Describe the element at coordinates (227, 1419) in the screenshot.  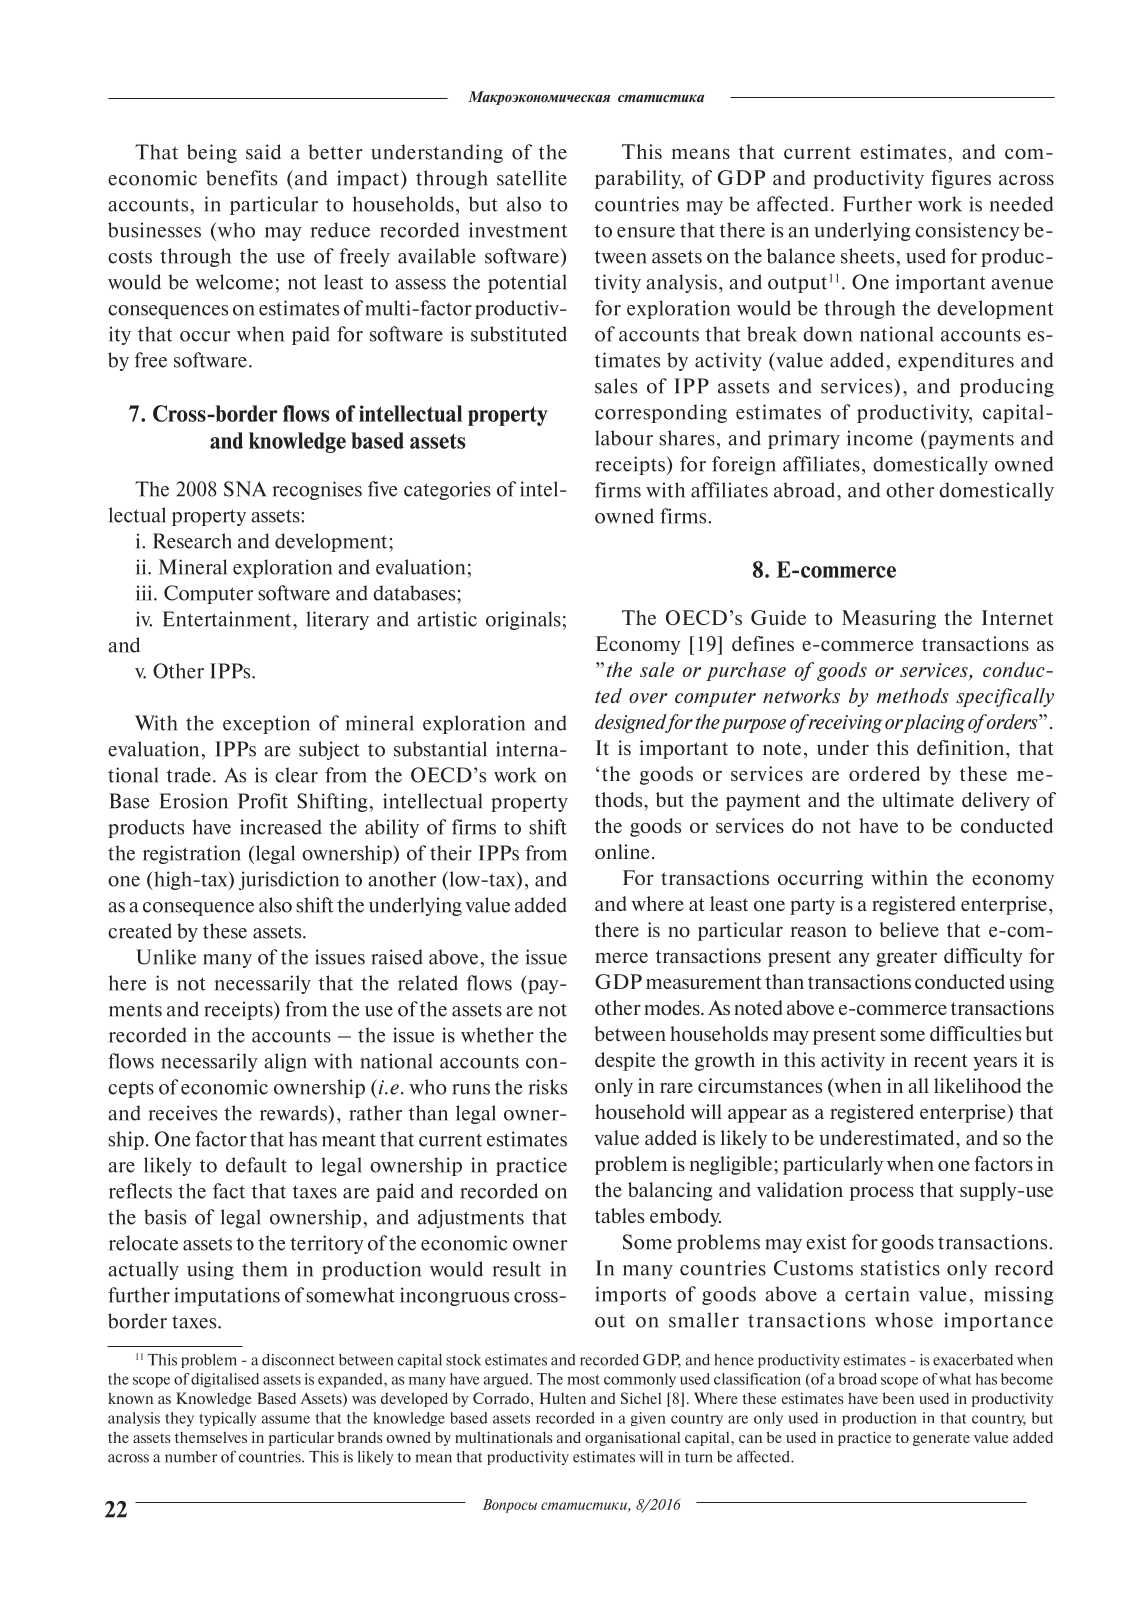
I see `typically` at that location.
